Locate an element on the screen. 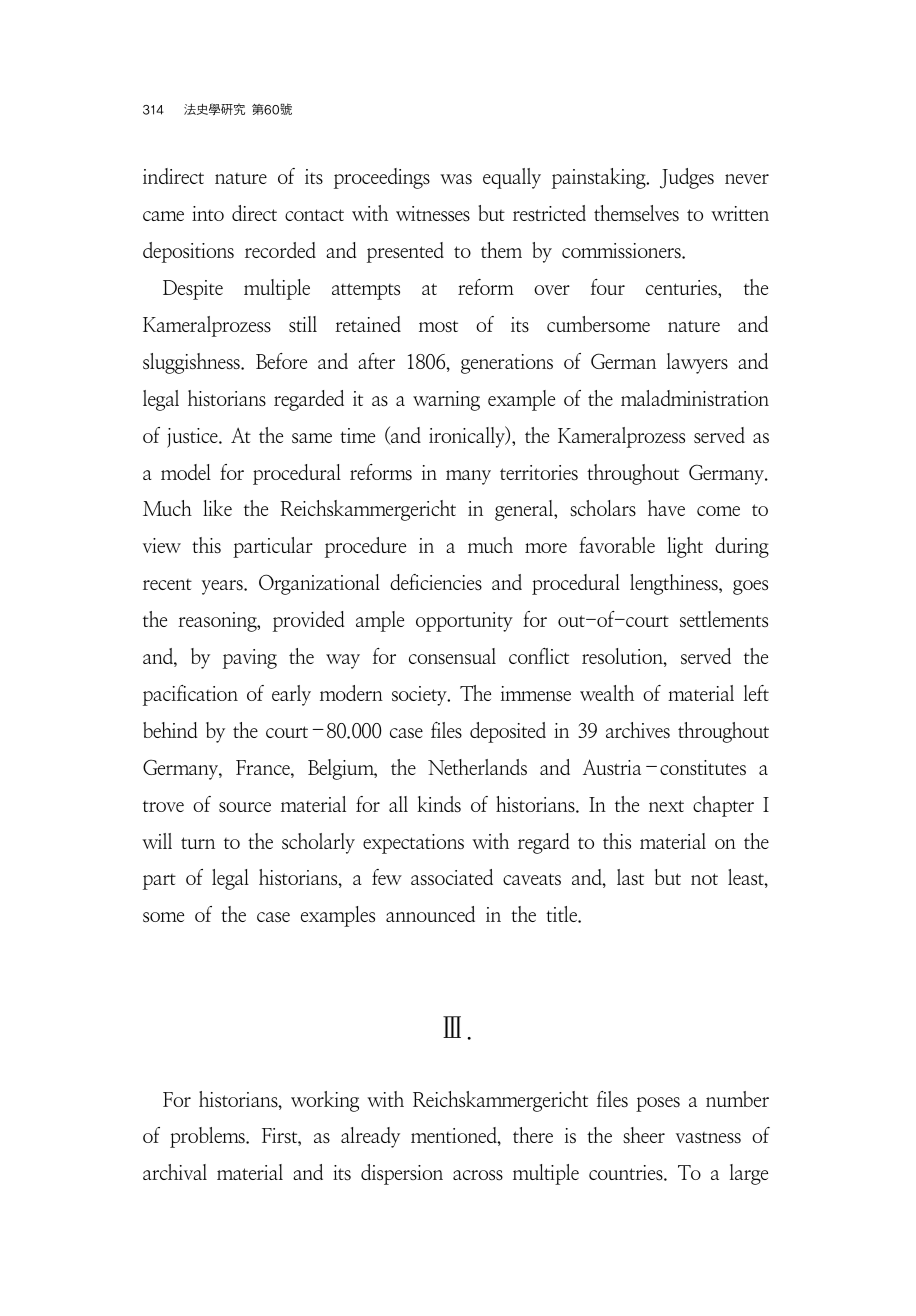  general is located at coordinates (525, 510).
